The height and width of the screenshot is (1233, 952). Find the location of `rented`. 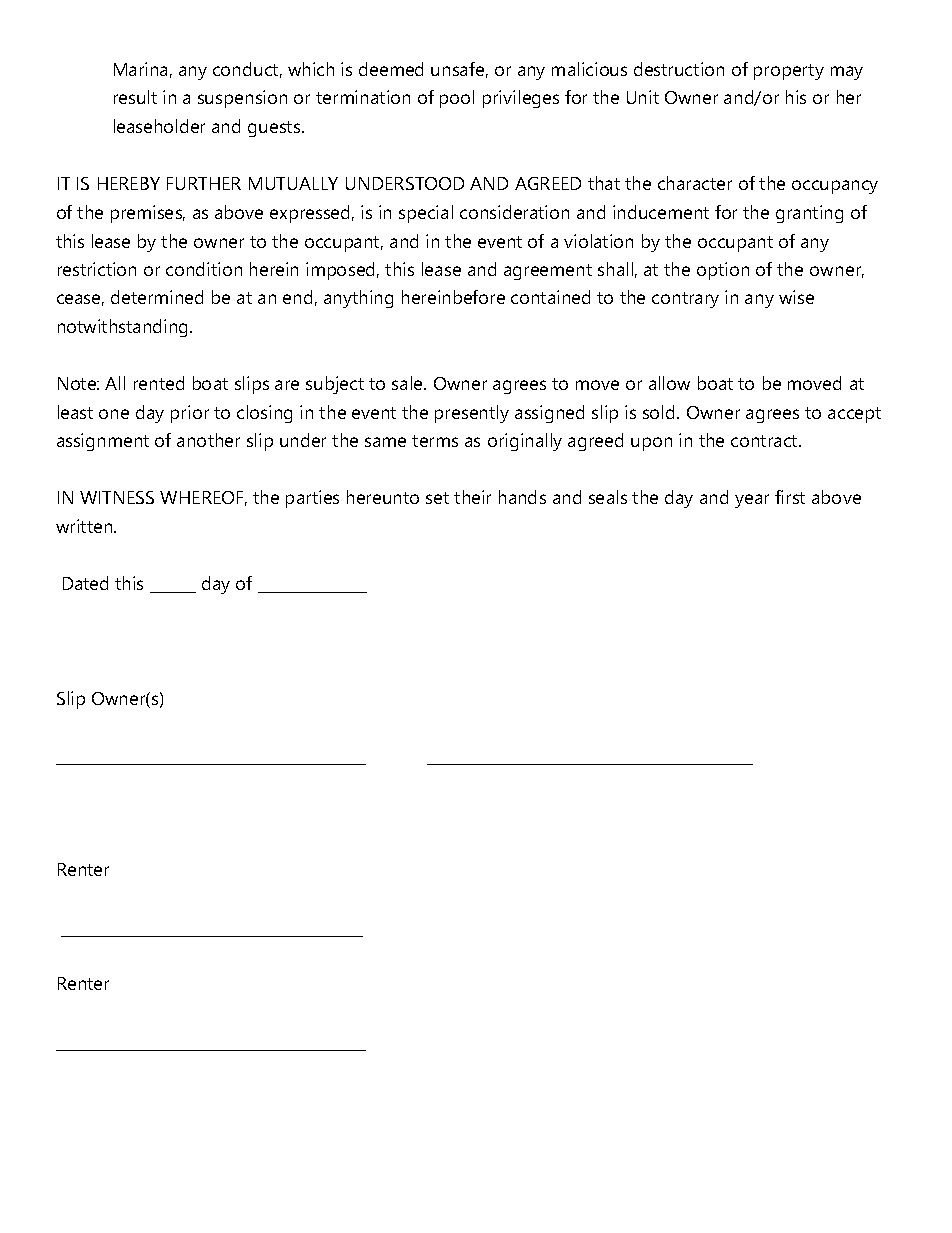

rented is located at coordinates (159, 383).
